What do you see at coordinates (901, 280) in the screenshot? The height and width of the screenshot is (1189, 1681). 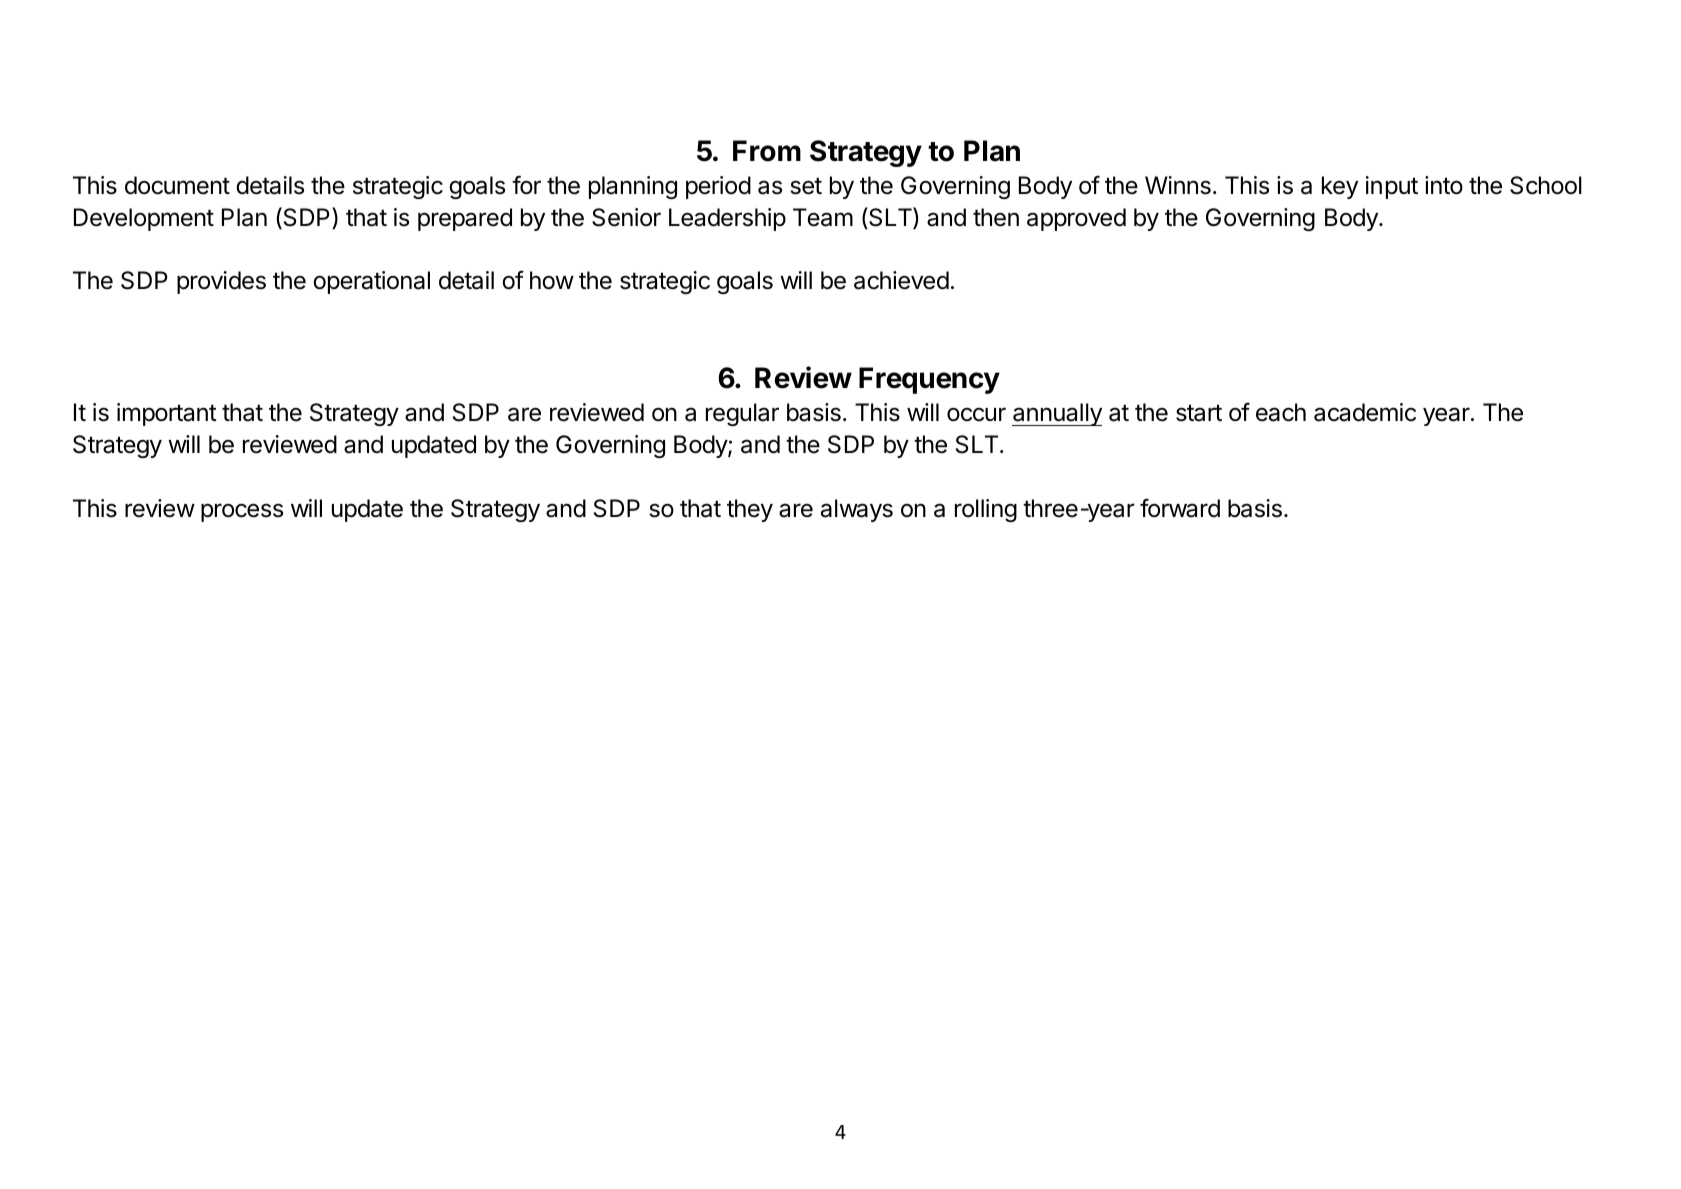 I see `achieved` at bounding box center [901, 280].
